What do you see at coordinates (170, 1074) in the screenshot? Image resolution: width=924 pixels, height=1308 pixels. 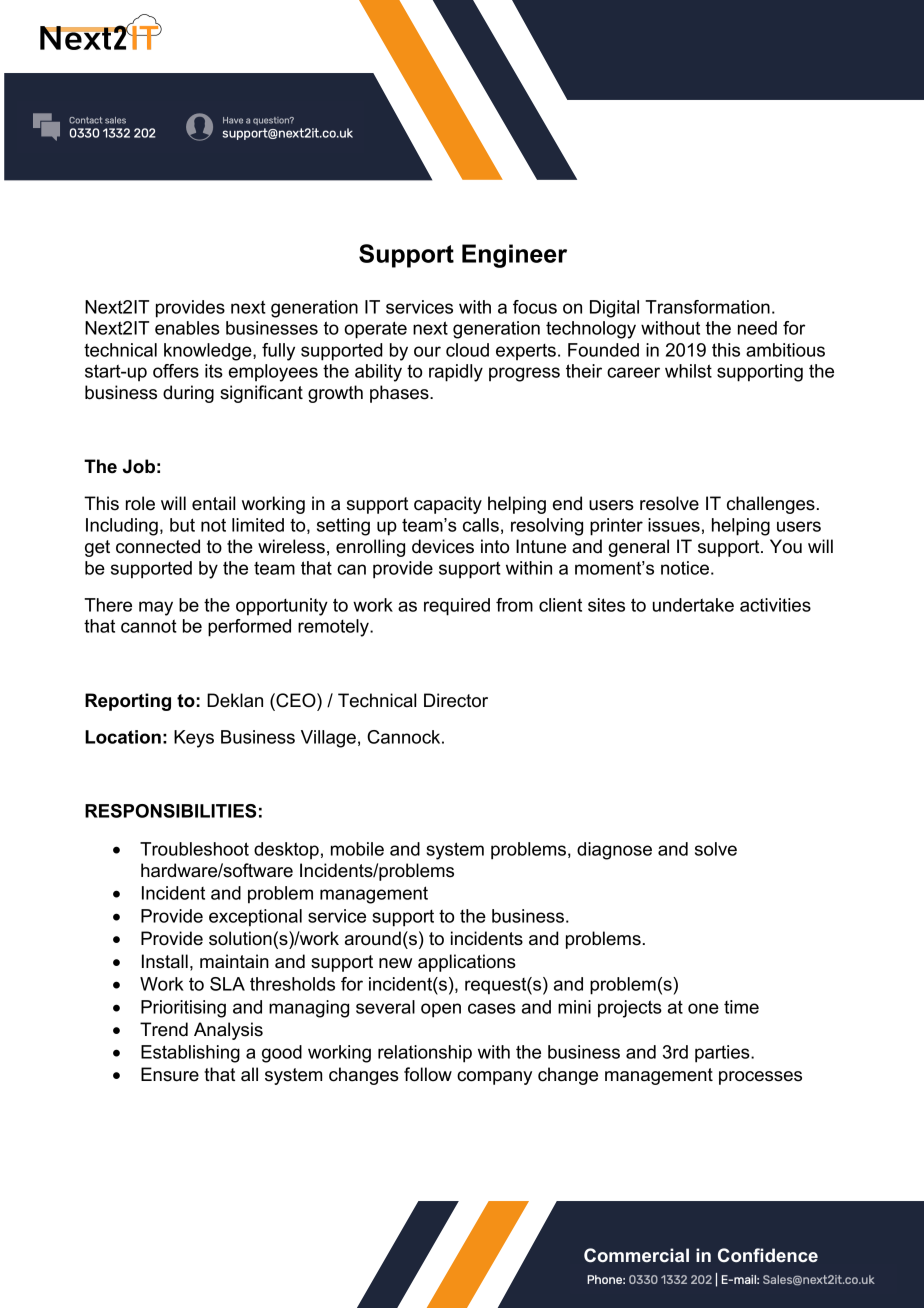 I see `Ensure` at bounding box center [170, 1074].
